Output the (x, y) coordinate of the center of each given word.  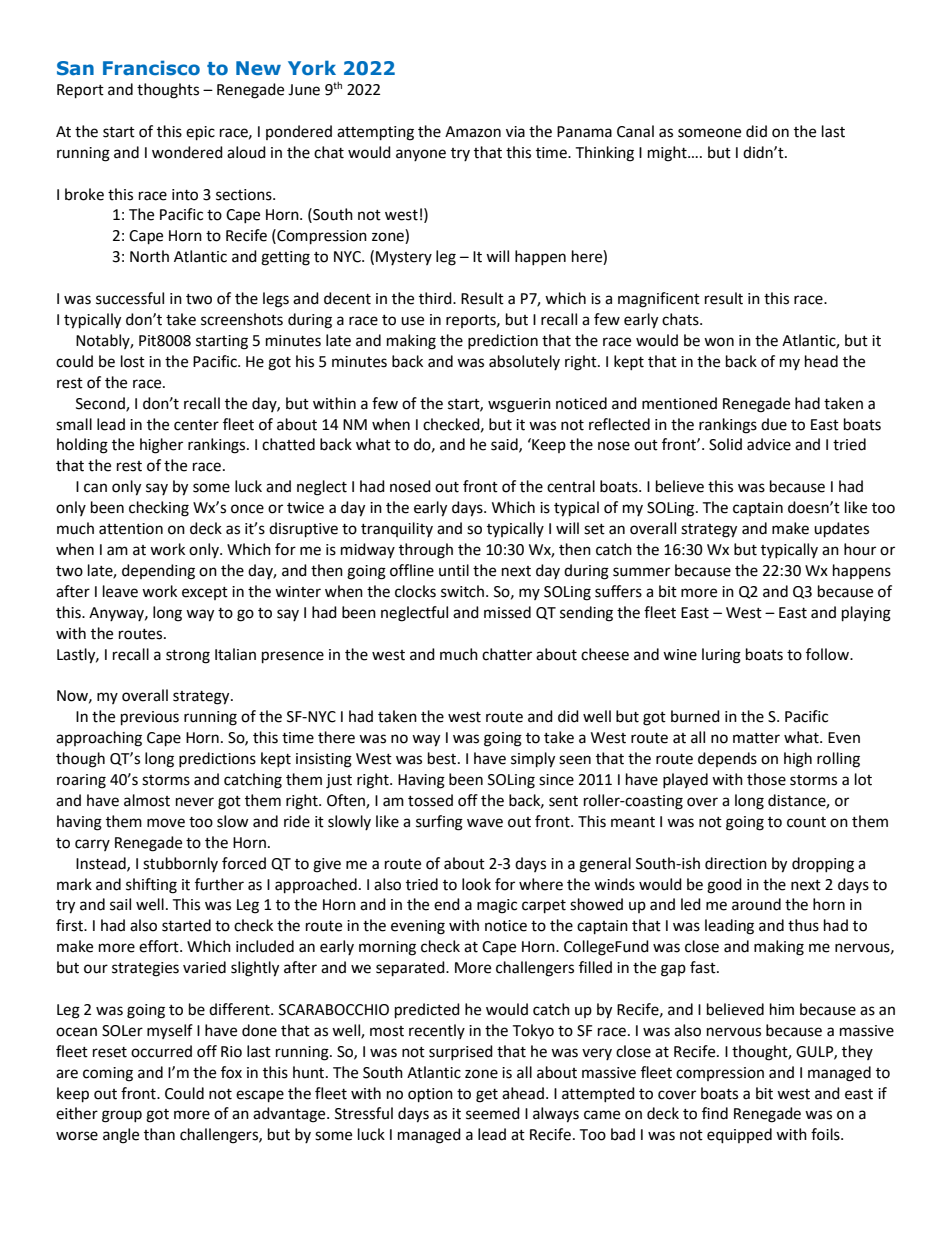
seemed (493, 1113)
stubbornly (180, 864)
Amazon (473, 132)
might (668, 154)
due (774, 424)
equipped (739, 1136)
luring (721, 656)
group (122, 1116)
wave (485, 823)
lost (133, 361)
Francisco (151, 68)
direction (736, 863)
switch (462, 591)
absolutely (524, 362)
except (205, 593)
